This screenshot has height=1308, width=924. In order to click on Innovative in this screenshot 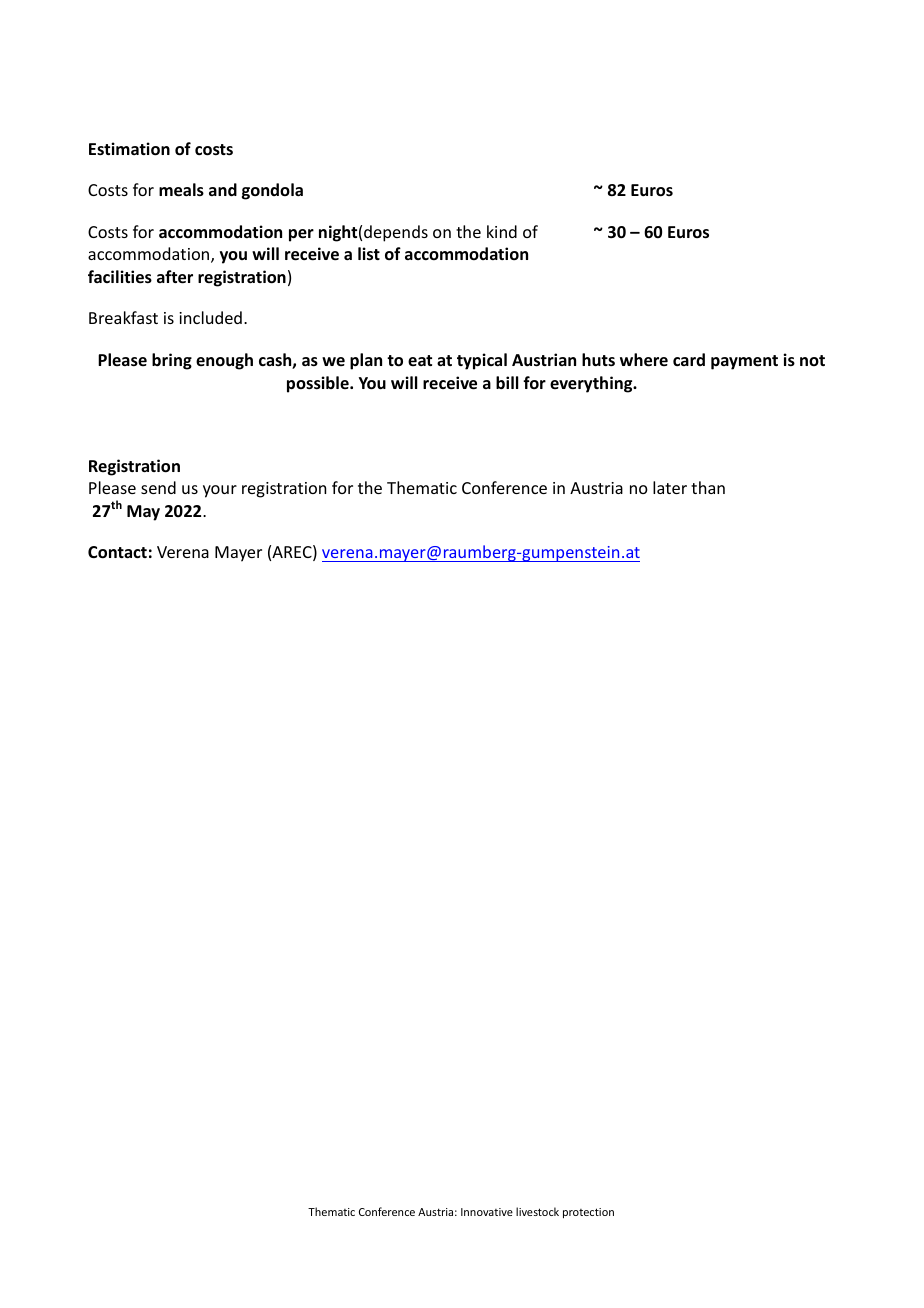, I will do `click(487, 1212)`.
